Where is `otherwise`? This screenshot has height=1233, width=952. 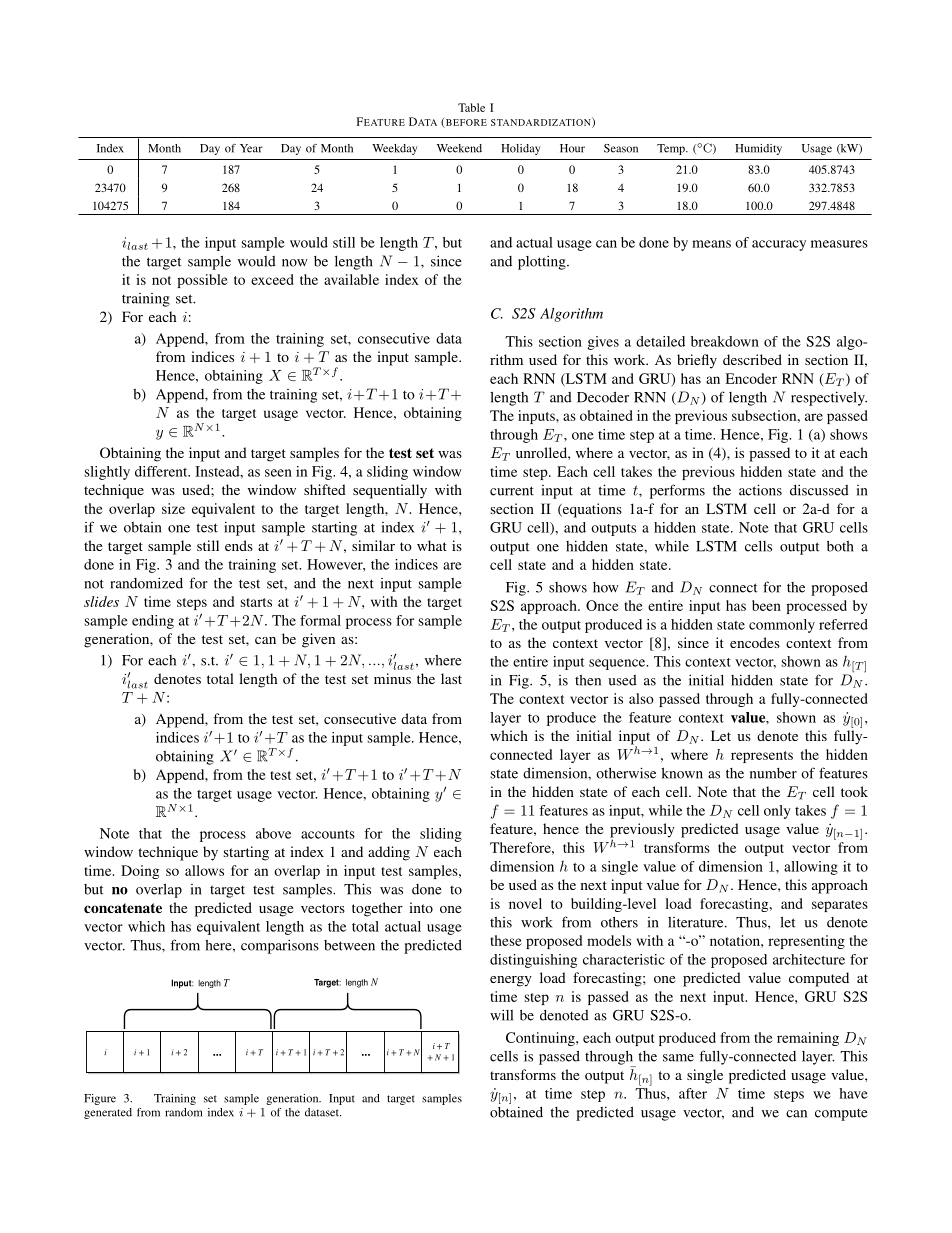
otherwise is located at coordinates (626, 773).
